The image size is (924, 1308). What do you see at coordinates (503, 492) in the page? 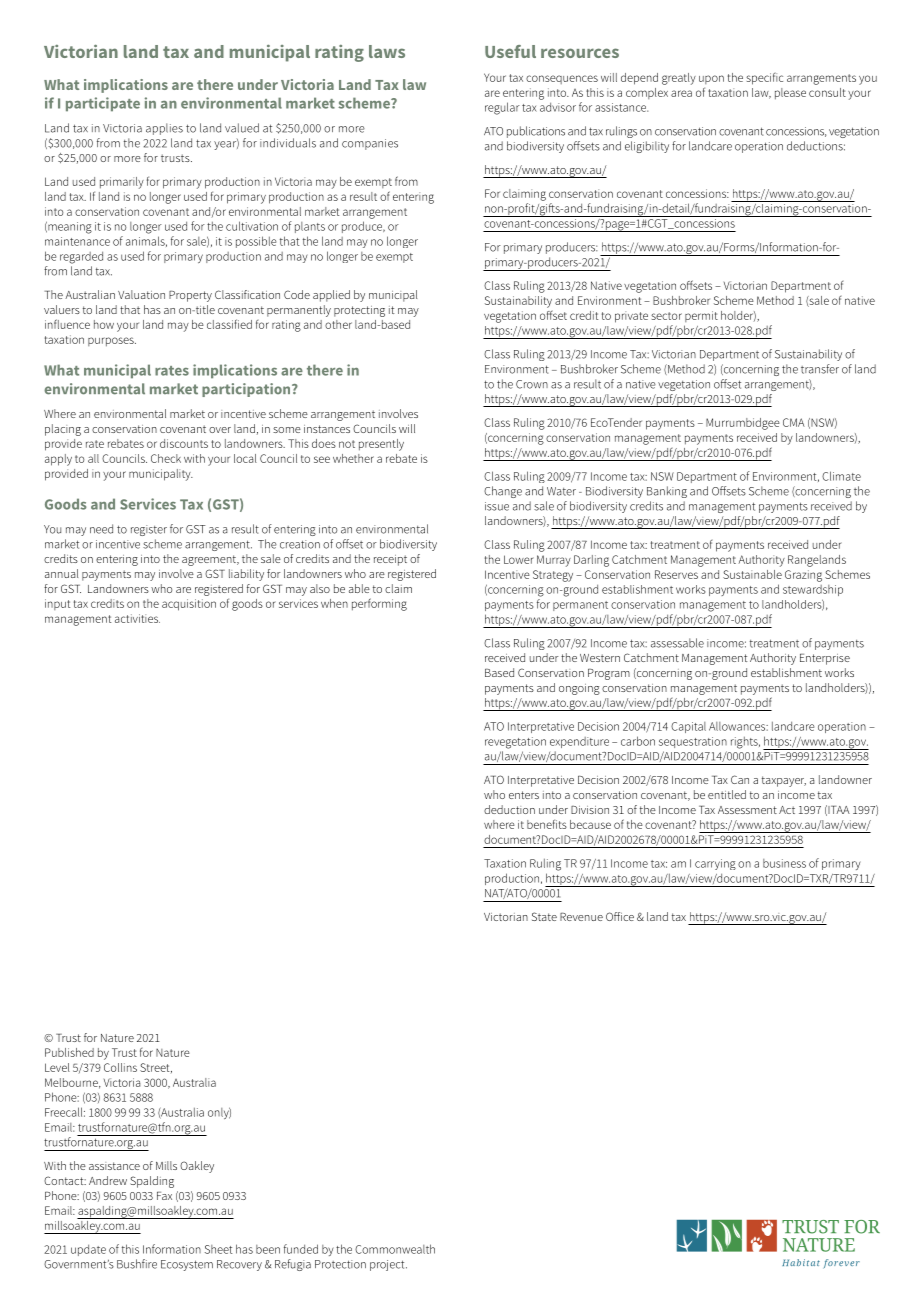
I see `Change` at bounding box center [503, 492].
